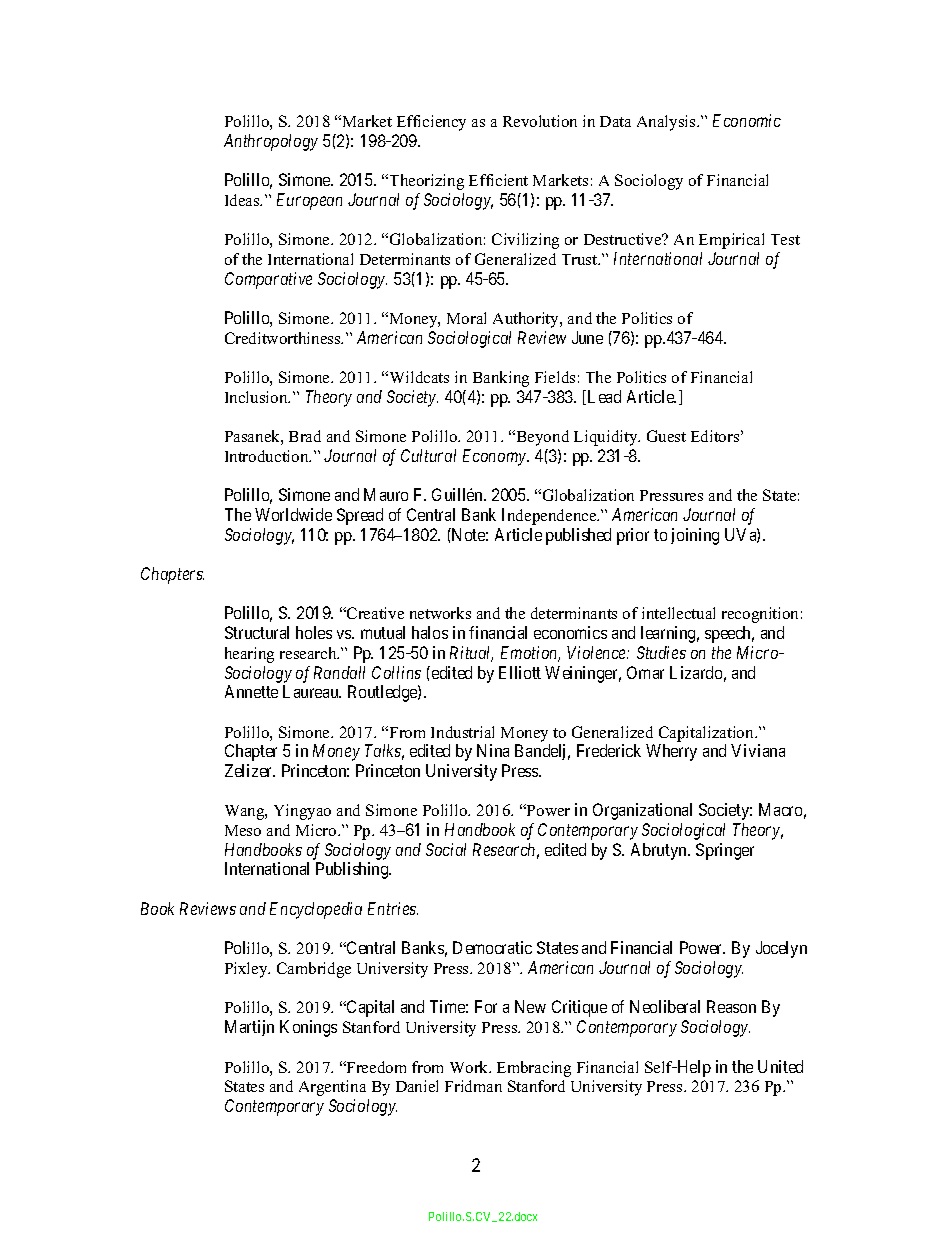  What do you see at coordinates (498, 180) in the document?
I see `Efficient` at bounding box center [498, 180].
